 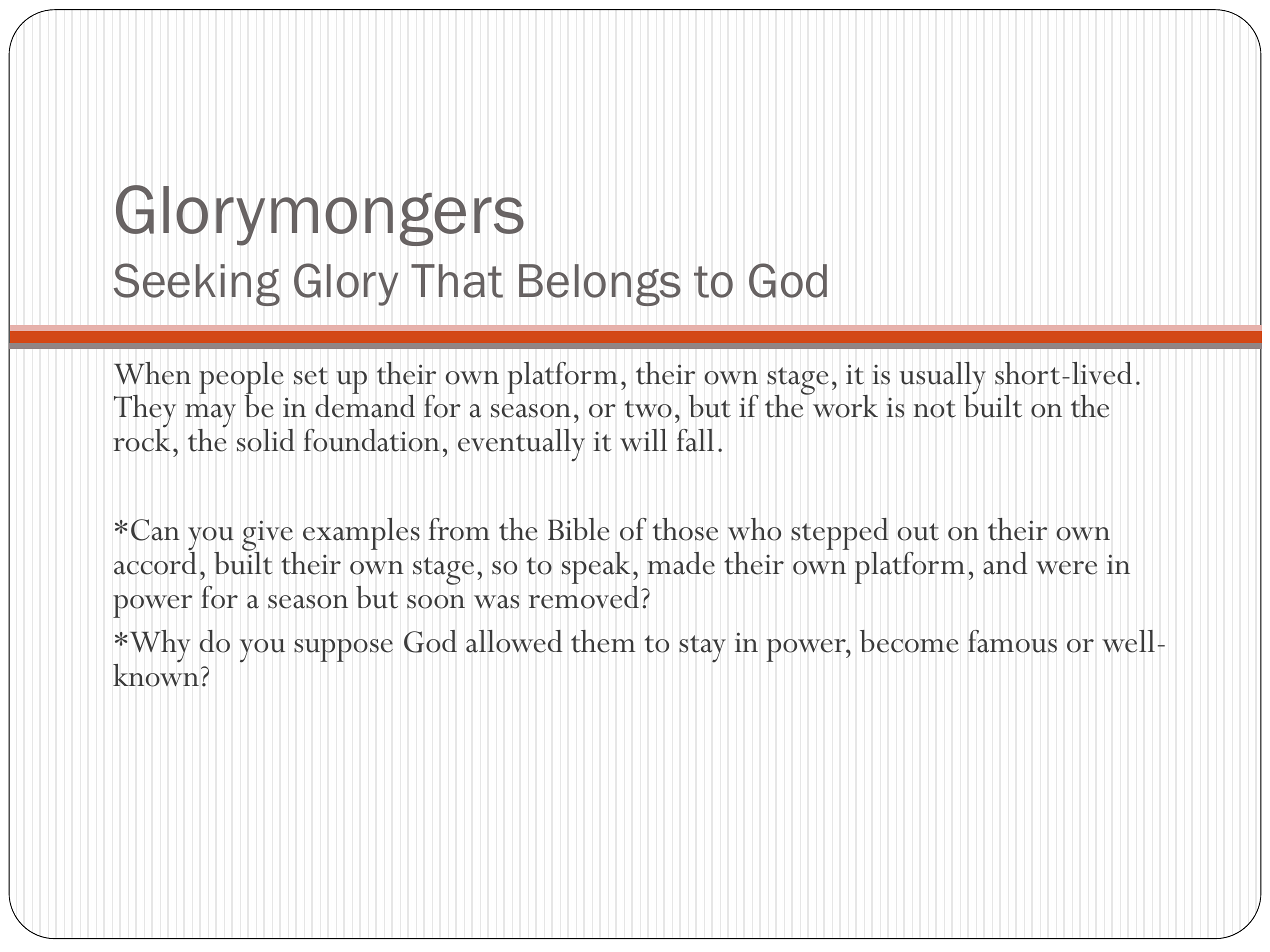 I want to click on solid, so click(x=266, y=440).
